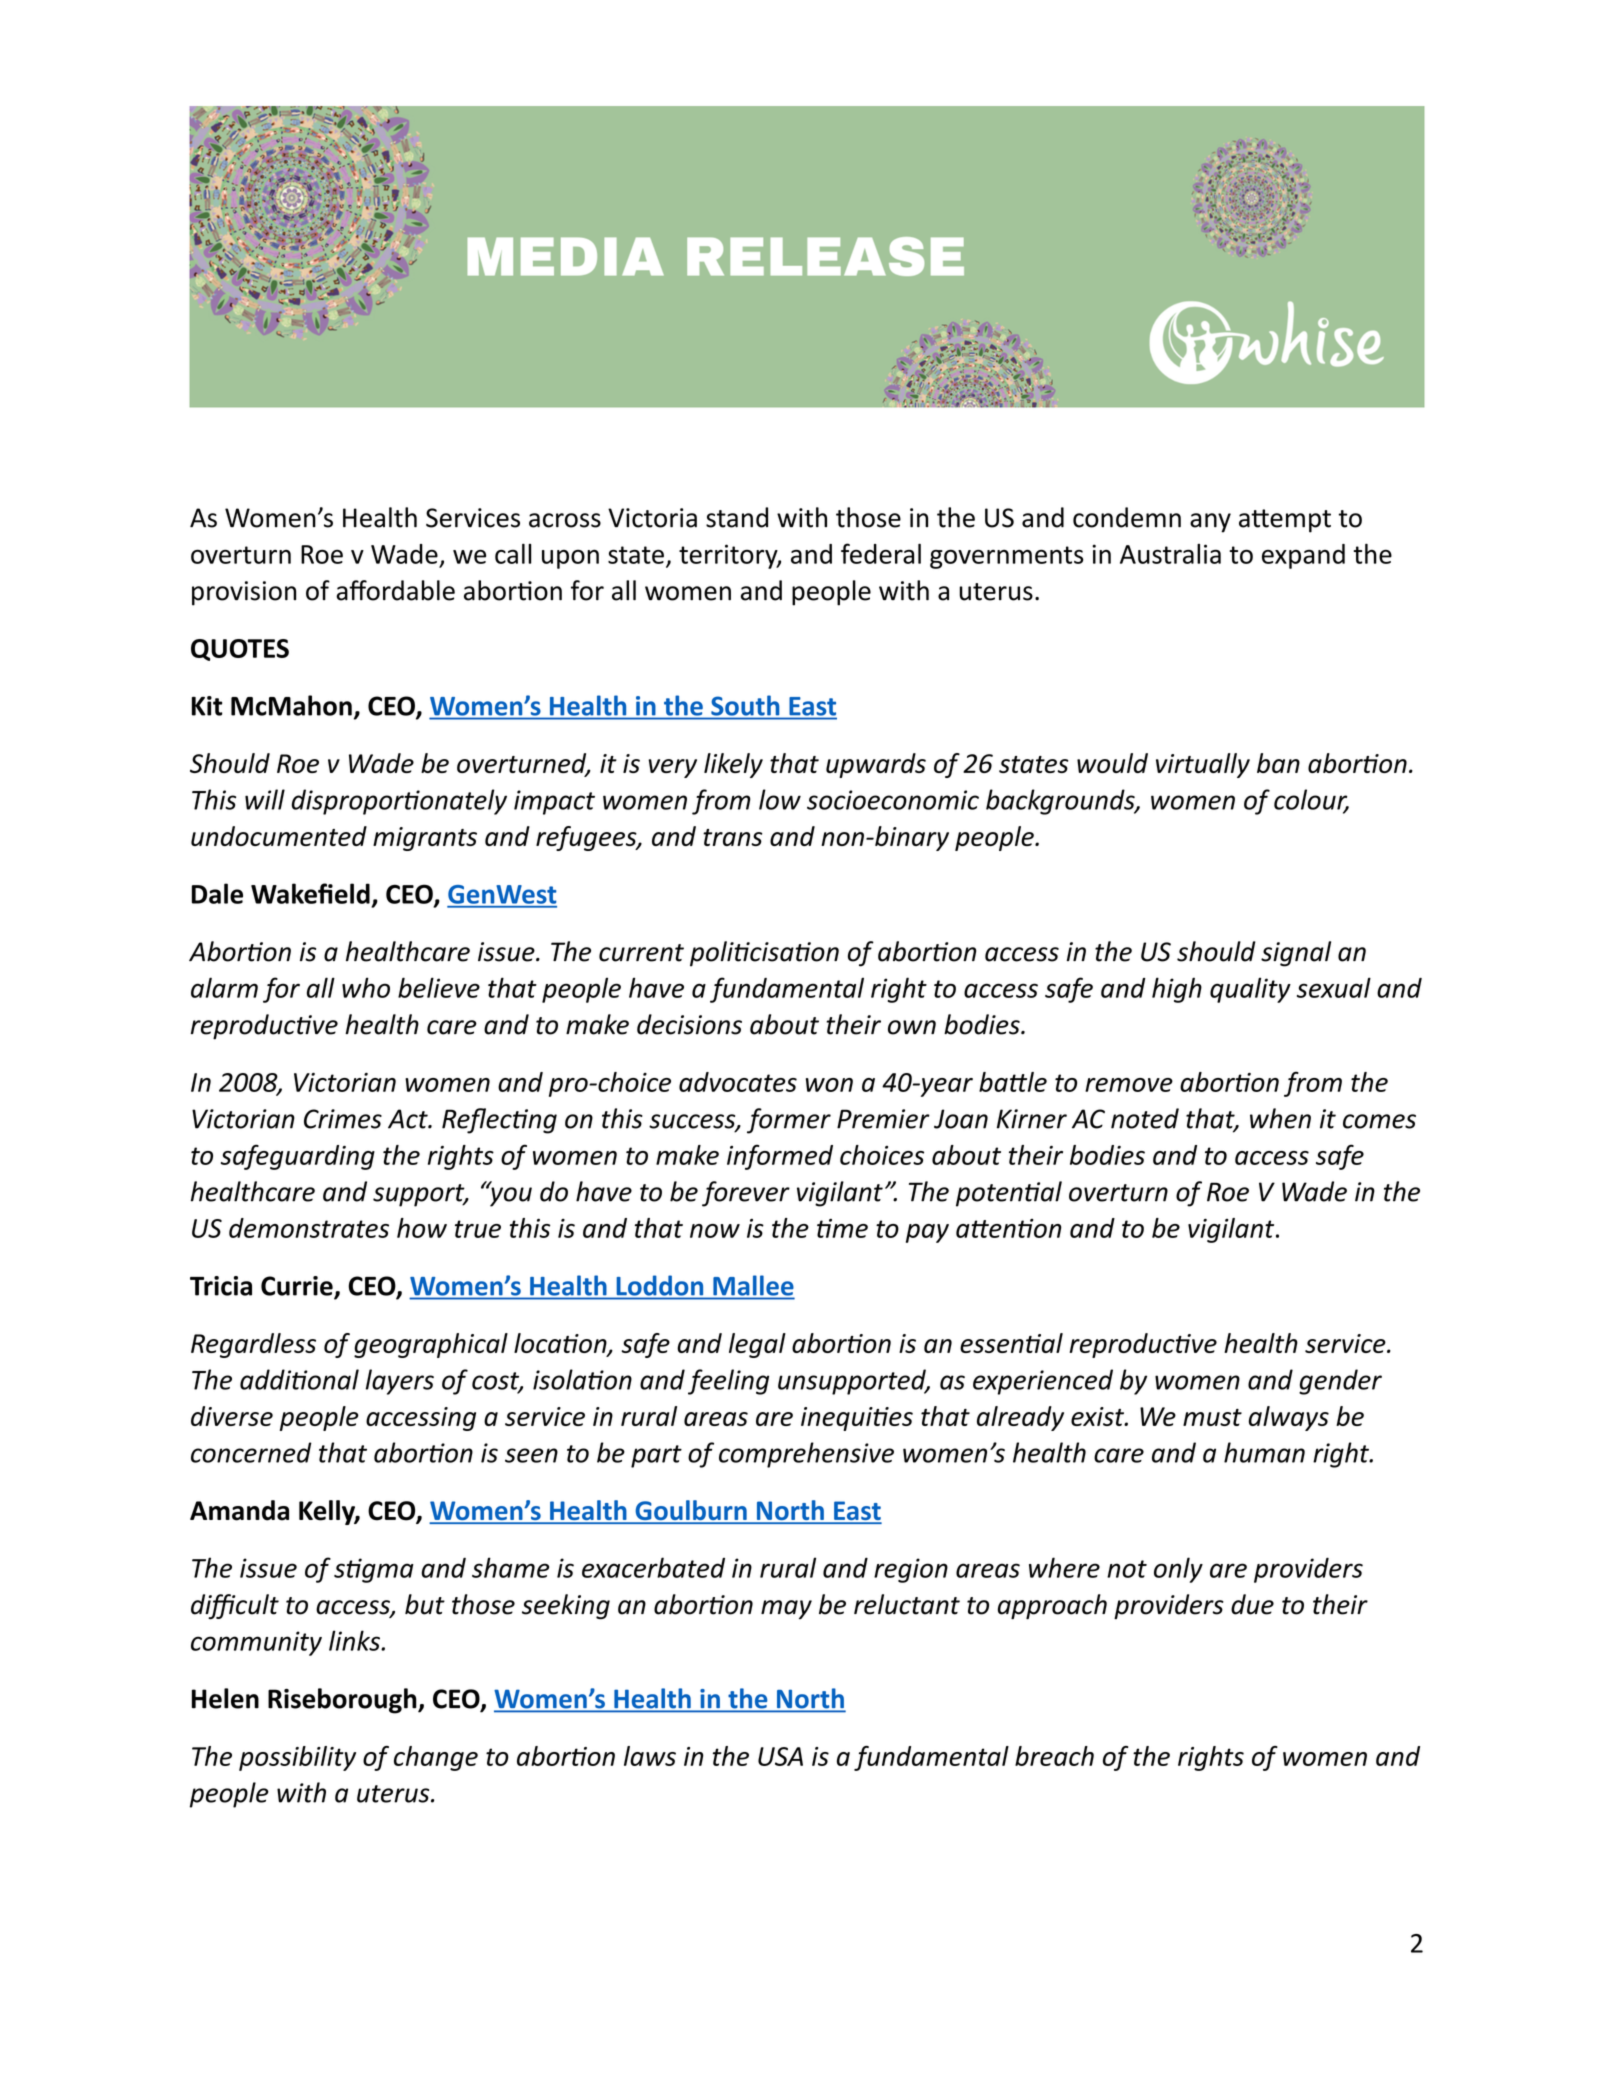 The image size is (1614, 2089). Describe the element at coordinates (297, 1758) in the screenshot. I see `possibility` at that location.
